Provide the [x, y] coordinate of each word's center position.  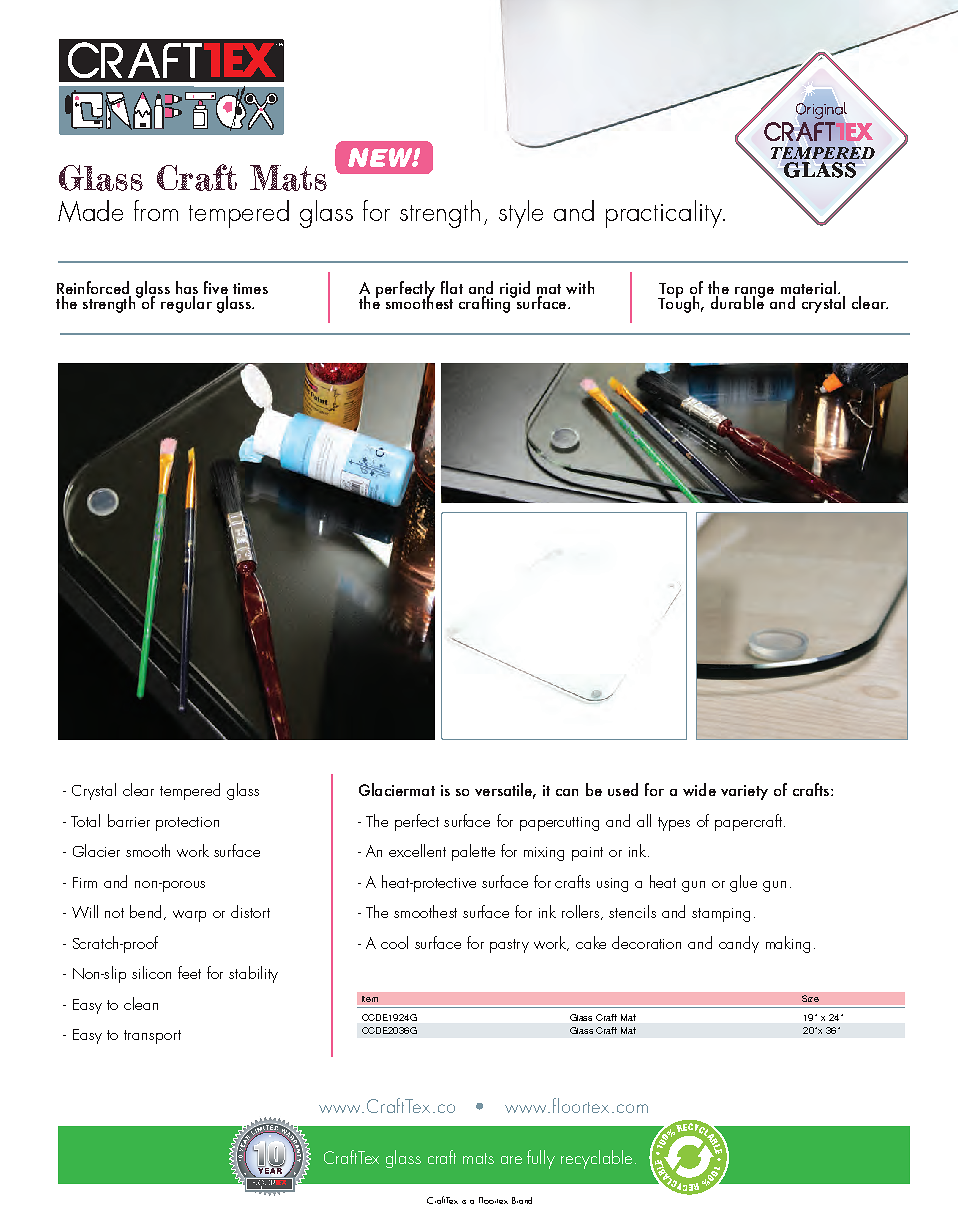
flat [452, 287]
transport [152, 1037]
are [511, 1160]
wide [699, 789]
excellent [417, 850]
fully [541, 1159]
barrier [129, 820]
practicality [665, 214]
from [156, 210]
